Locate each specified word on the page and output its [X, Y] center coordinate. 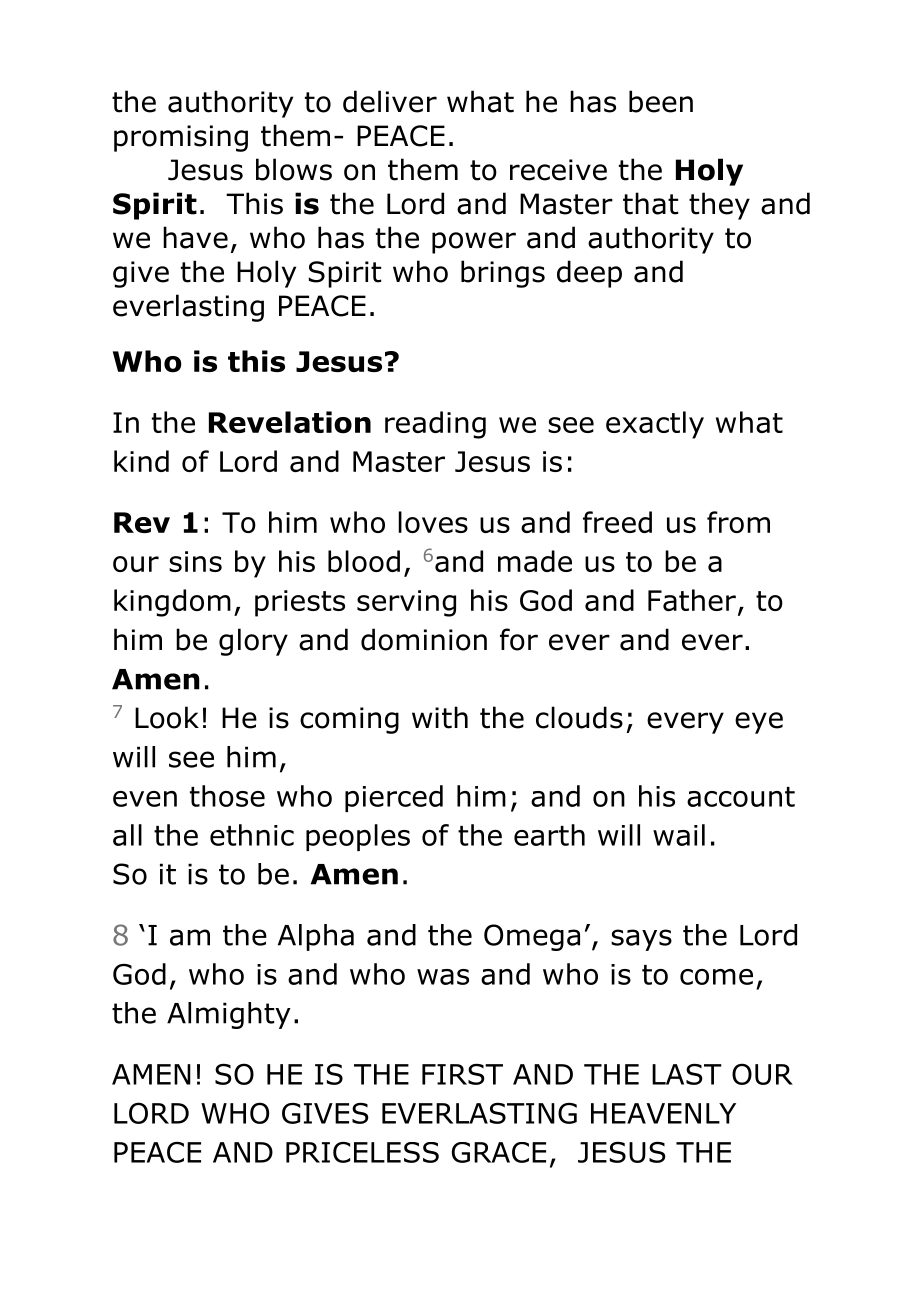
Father [692, 600]
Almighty [229, 1015]
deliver [390, 101]
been [661, 101]
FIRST [462, 1074]
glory [253, 642]
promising [181, 138]
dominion [424, 639]
